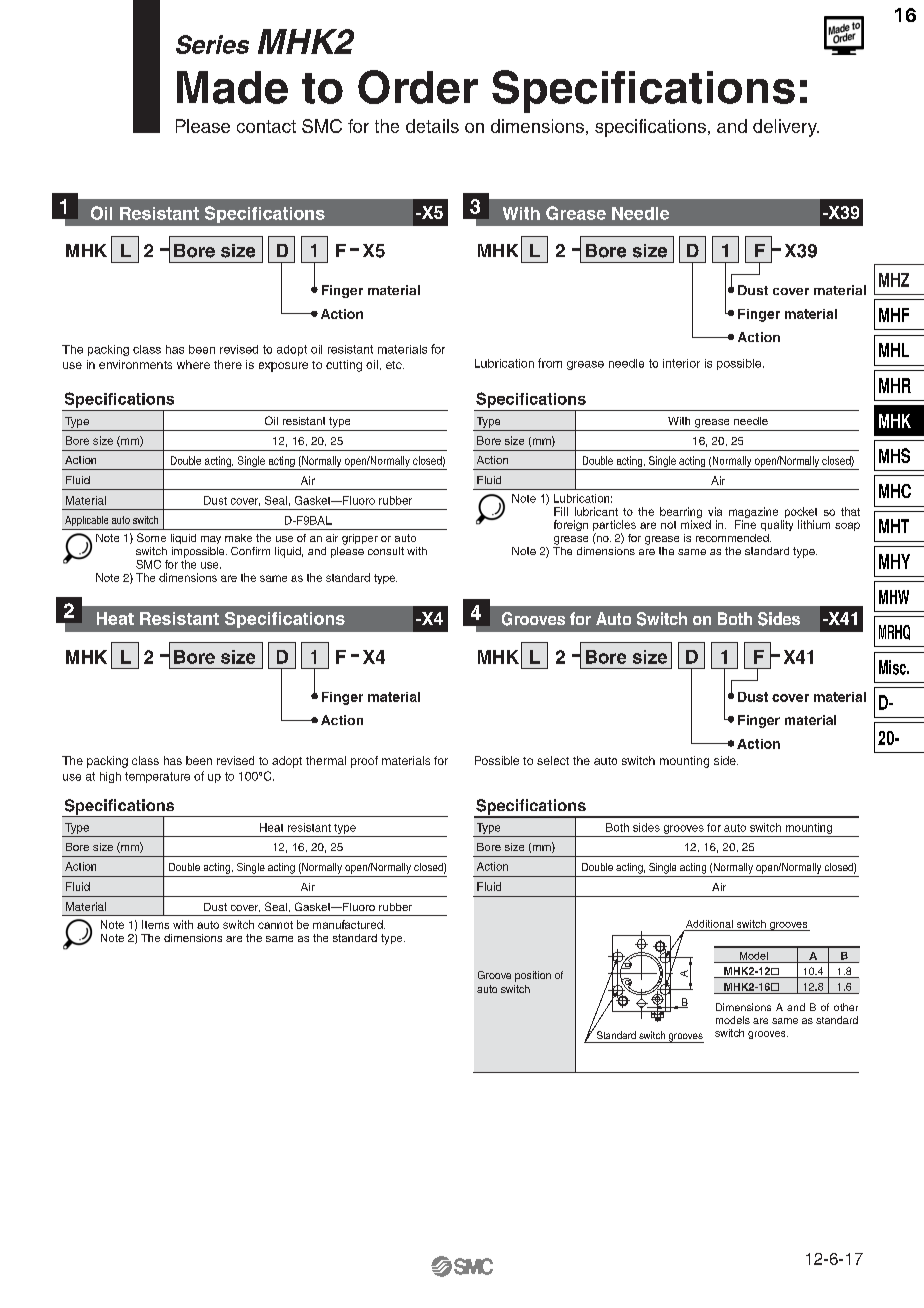 The image size is (924, 1308). What do you see at coordinates (155, 924) in the screenshot?
I see `Items` at bounding box center [155, 924].
